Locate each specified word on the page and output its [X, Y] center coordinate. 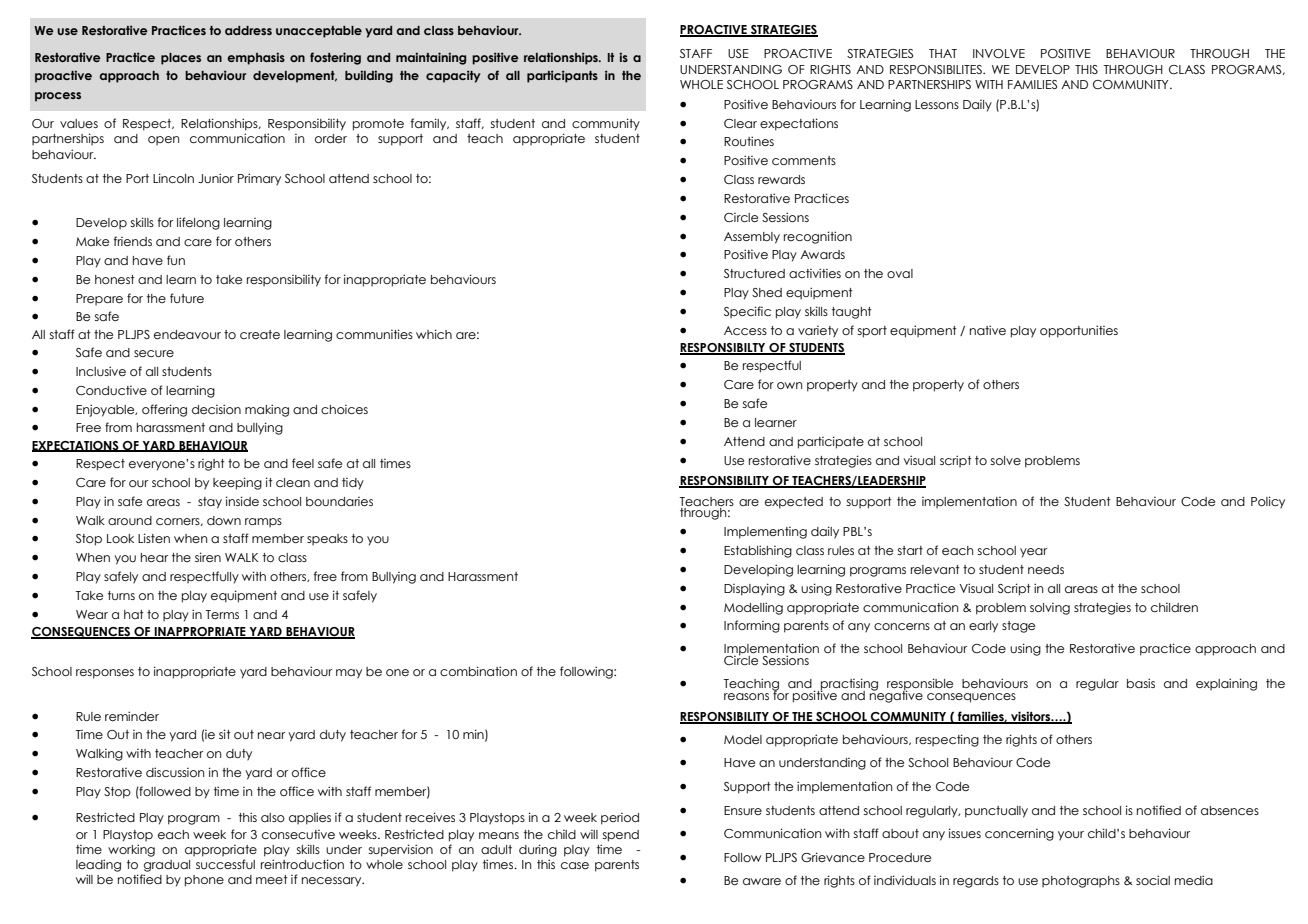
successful [225, 864]
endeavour [187, 334]
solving [1050, 609]
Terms [222, 614]
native [988, 330]
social [1153, 880]
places [181, 59]
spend [621, 836]
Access [745, 330]
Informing [752, 626]
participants [562, 76]
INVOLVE [999, 53]
